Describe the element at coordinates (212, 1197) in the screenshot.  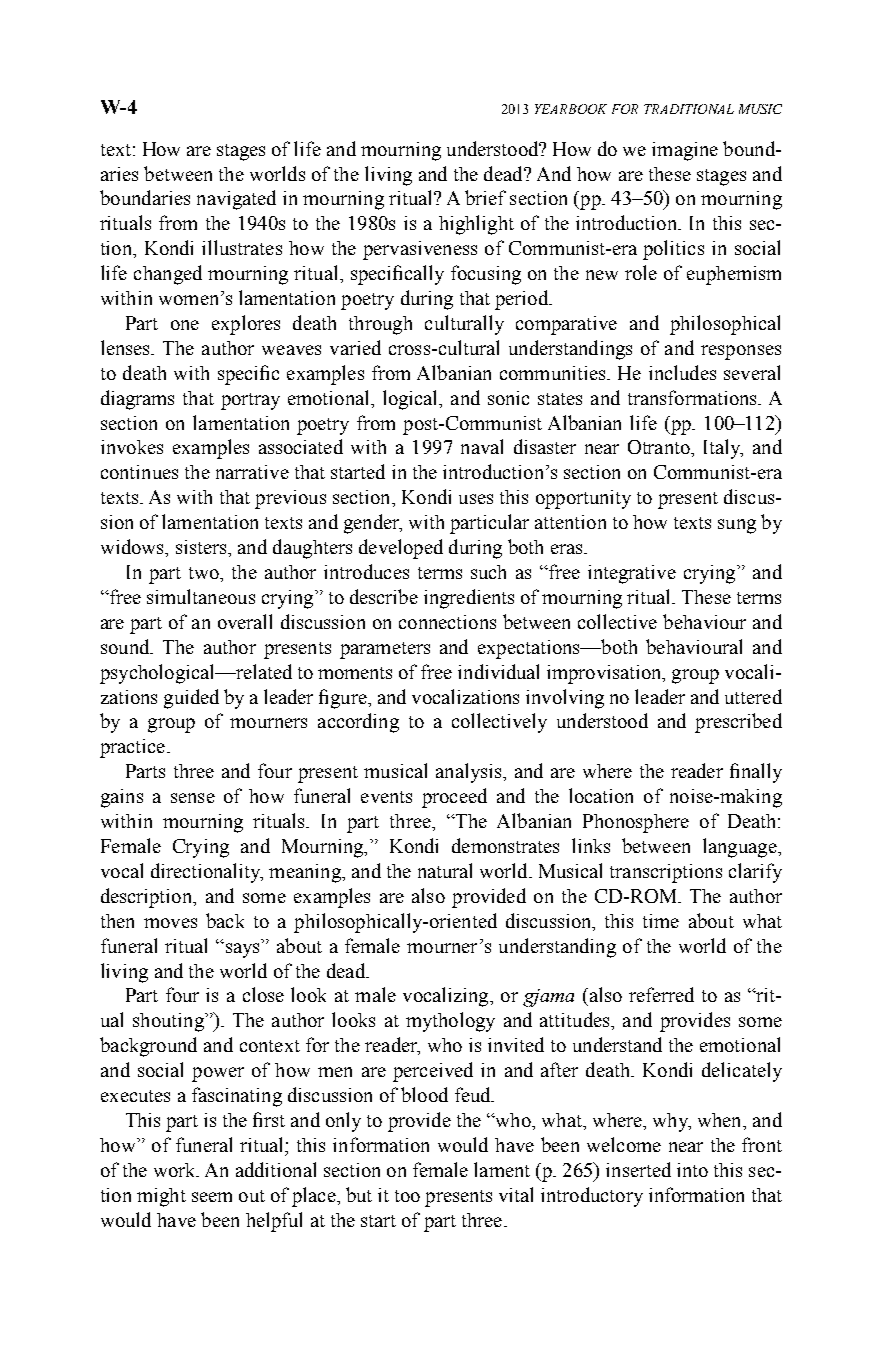
I see `seem` at that location.
